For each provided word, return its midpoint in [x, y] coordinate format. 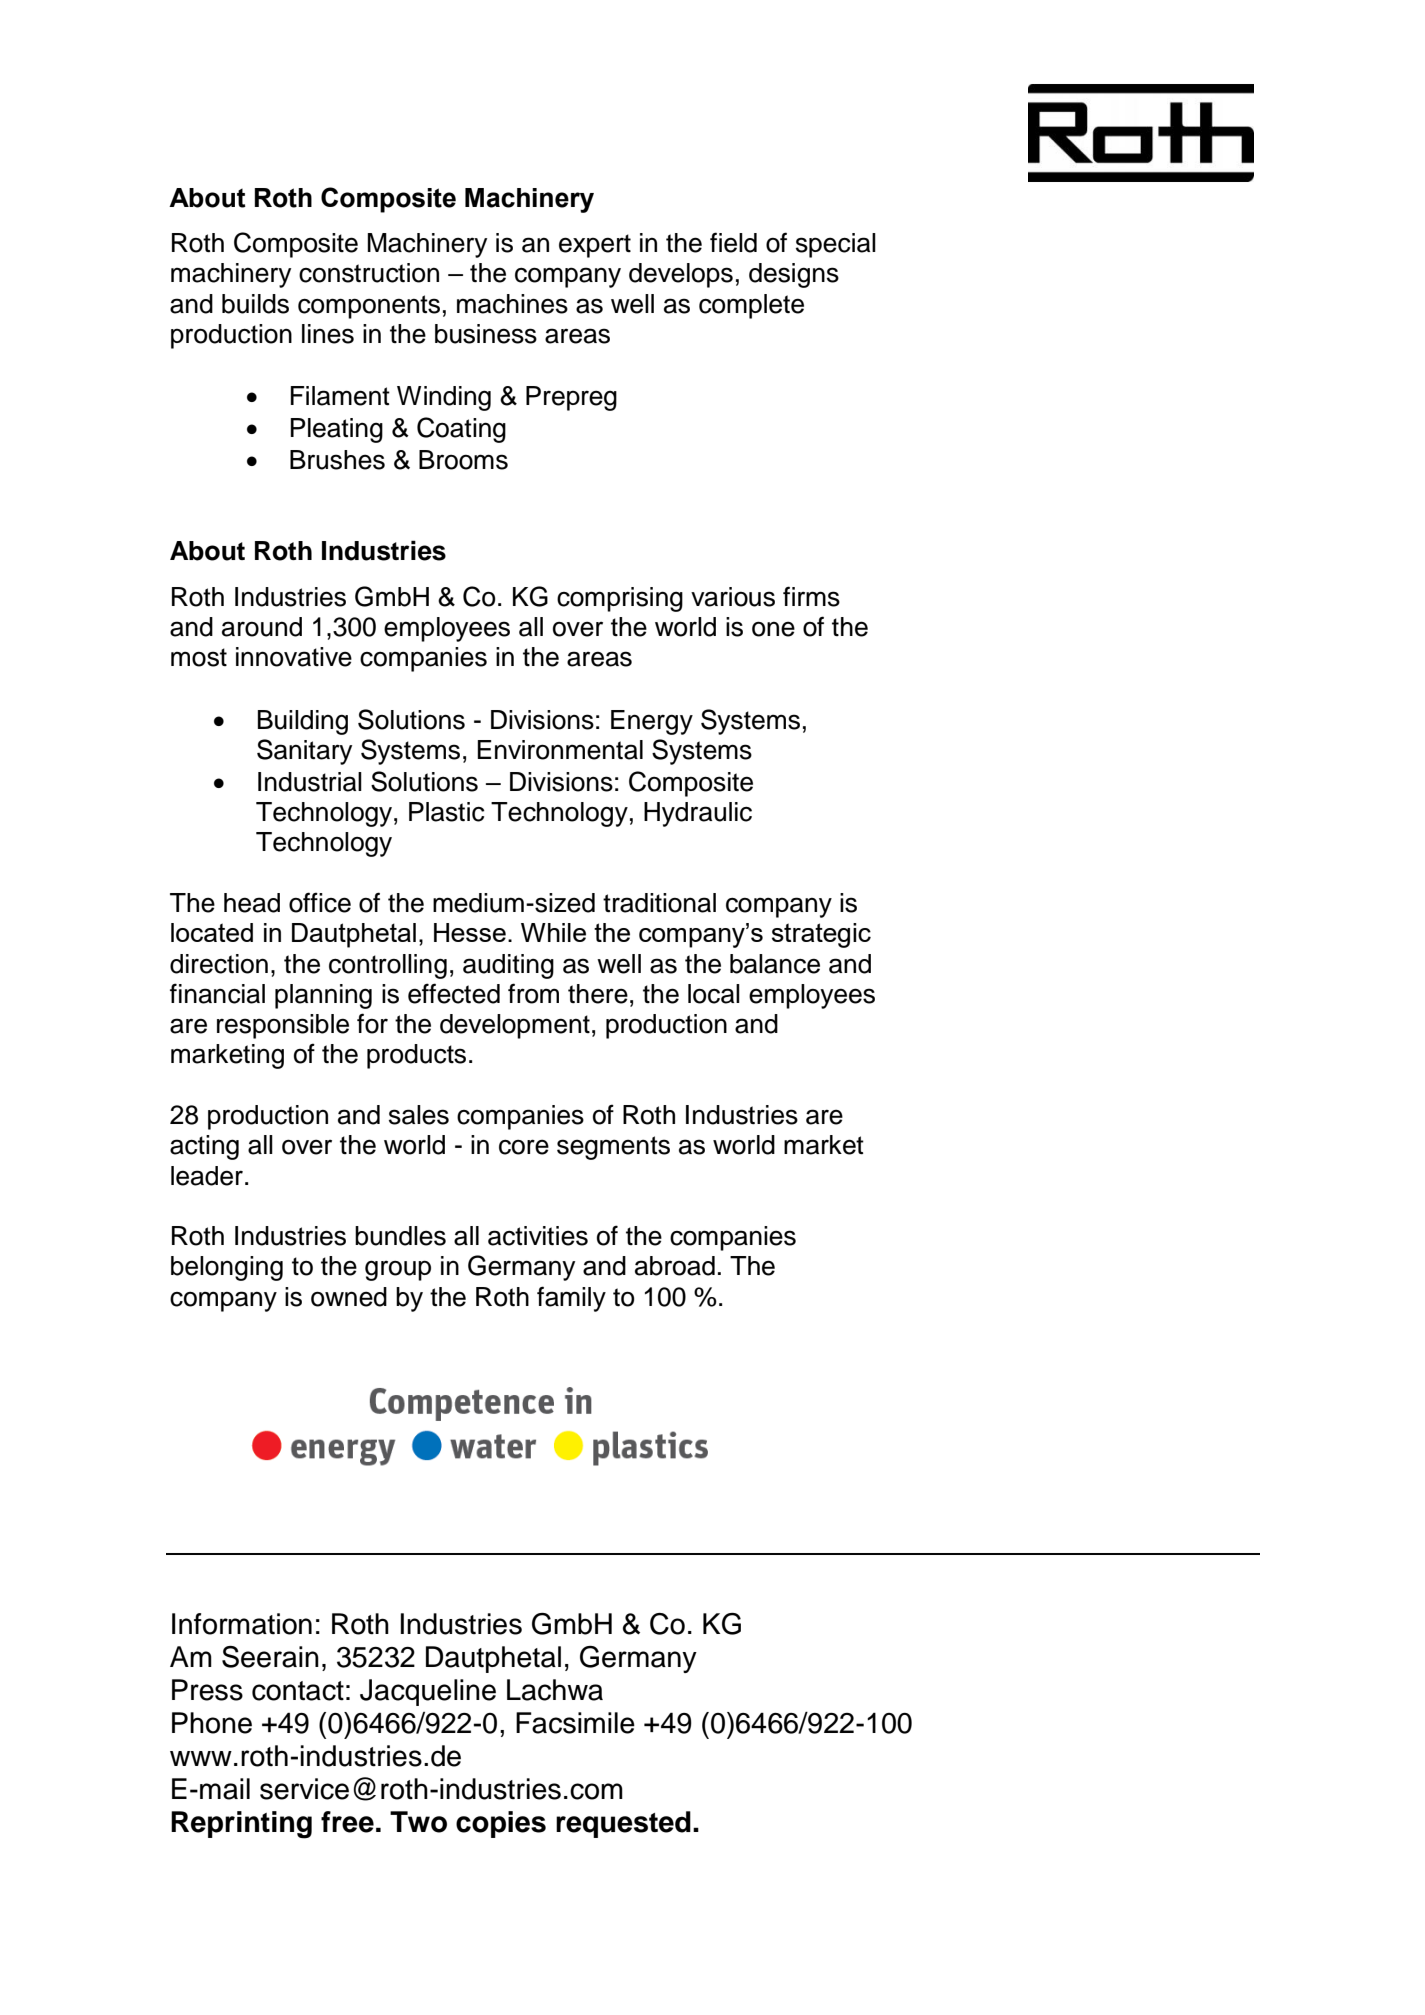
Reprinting [241, 1825]
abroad [675, 1266]
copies [501, 1824]
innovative [294, 657]
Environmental [560, 750]
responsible [283, 1026]
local [714, 994]
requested [623, 1824]
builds [255, 304]
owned [349, 1297]
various [733, 597]
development [515, 1026]
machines [512, 304]
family [571, 1299]
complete [751, 306]
